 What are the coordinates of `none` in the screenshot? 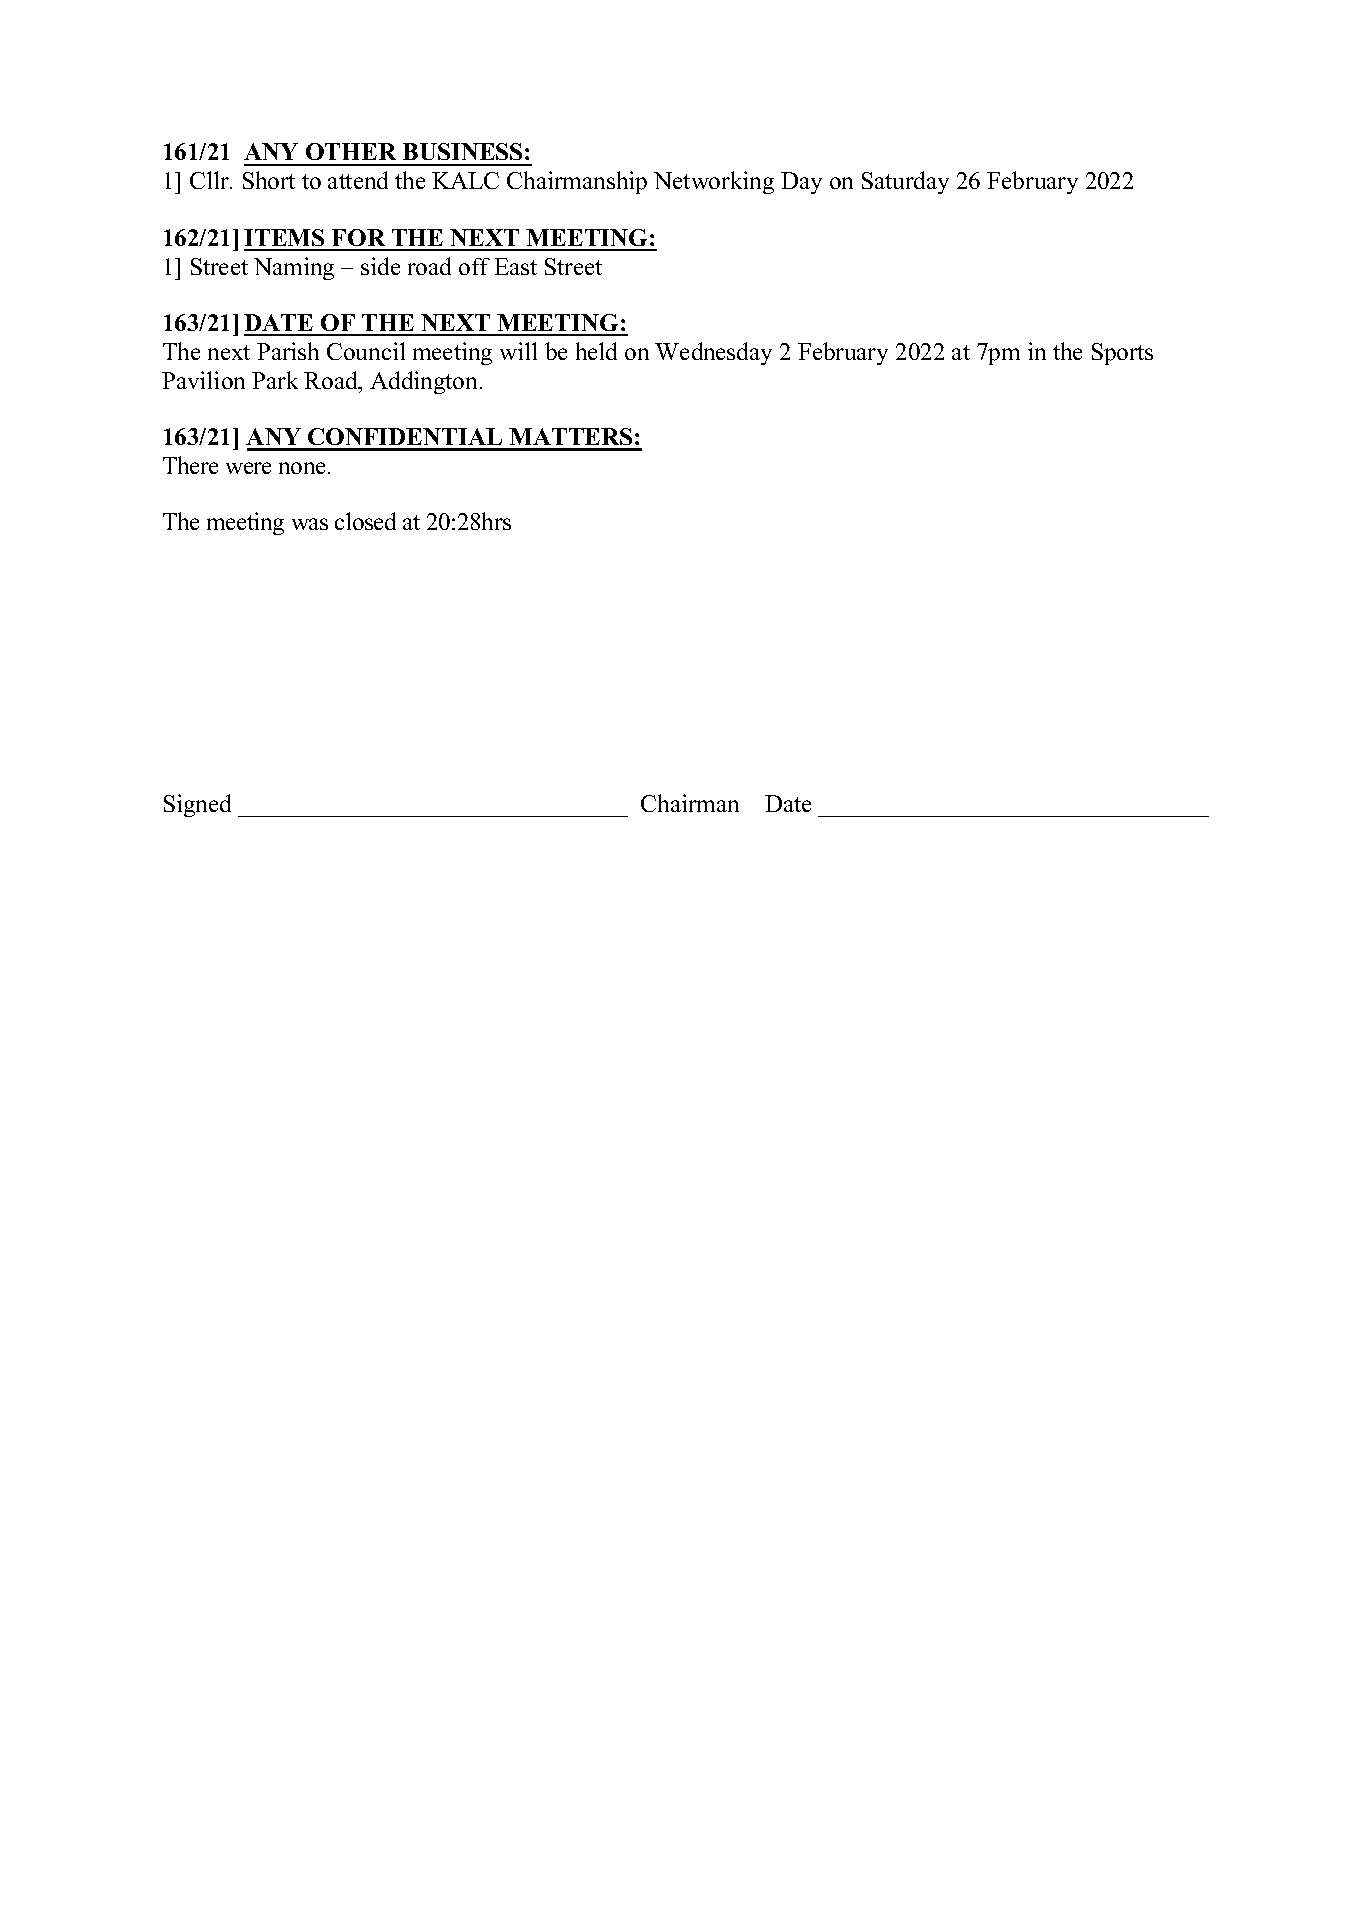 It's located at (302, 468).
